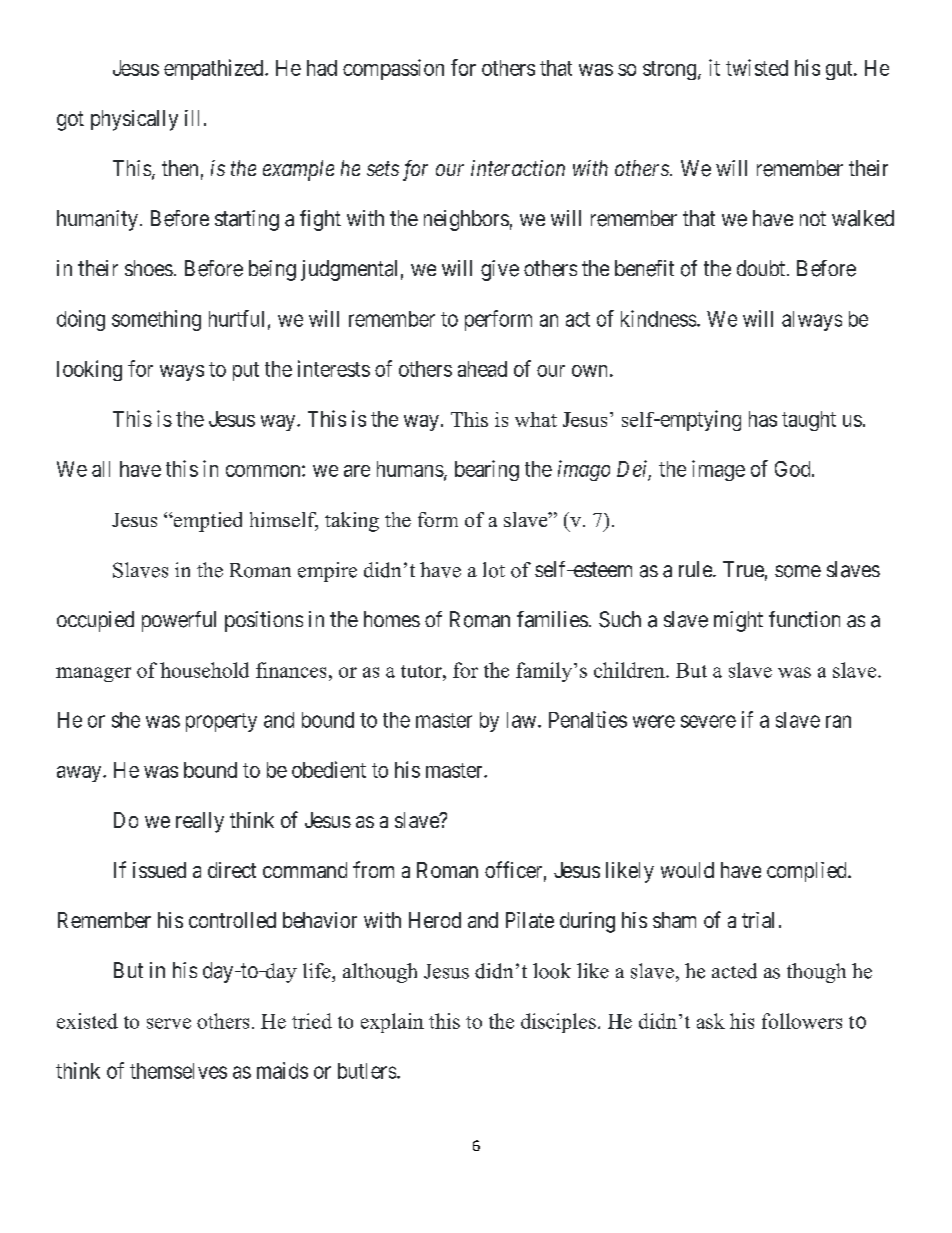 This document has height=1233, width=952. I want to click on explain, so click(392, 1023).
